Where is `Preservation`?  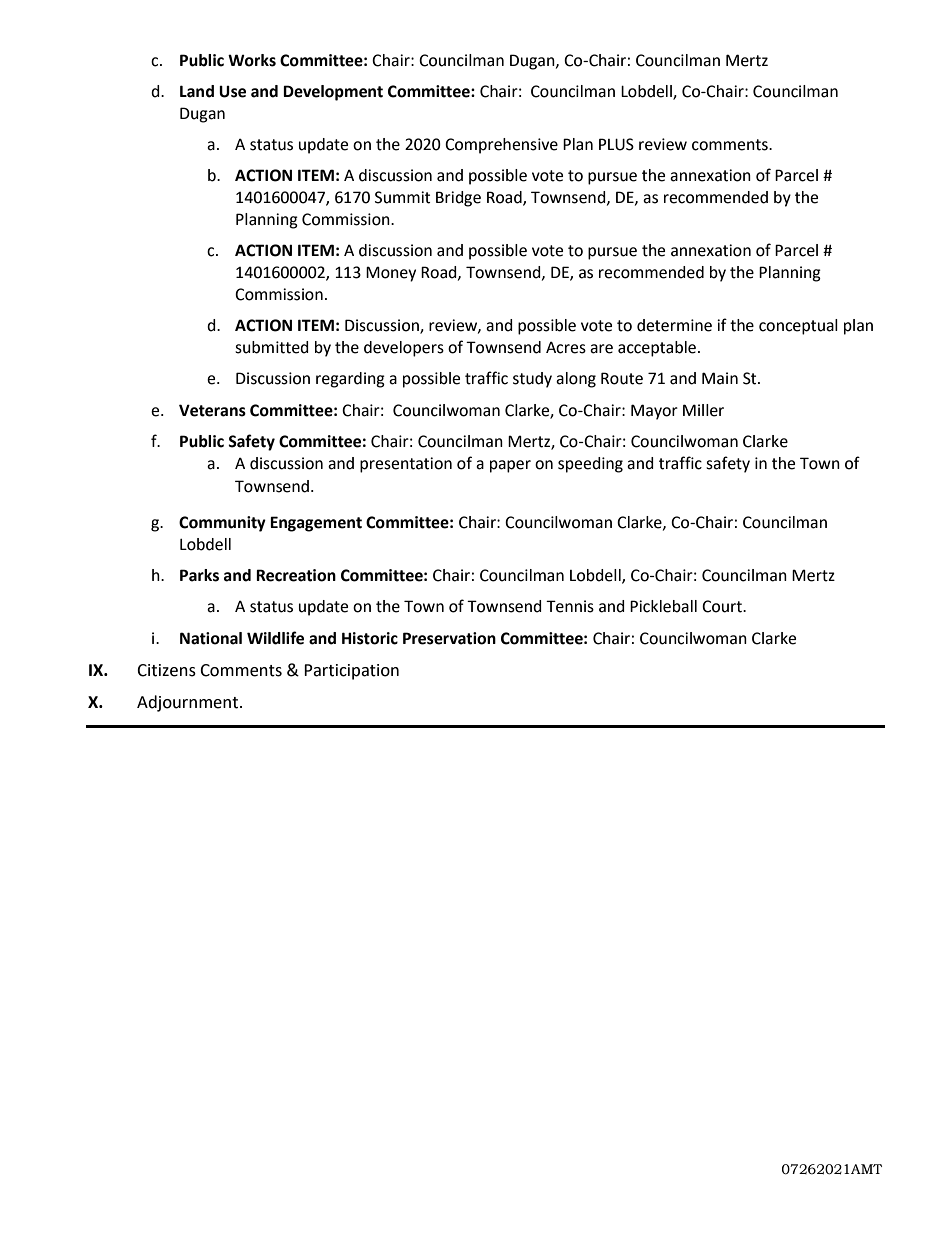
Preservation is located at coordinates (449, 638).
